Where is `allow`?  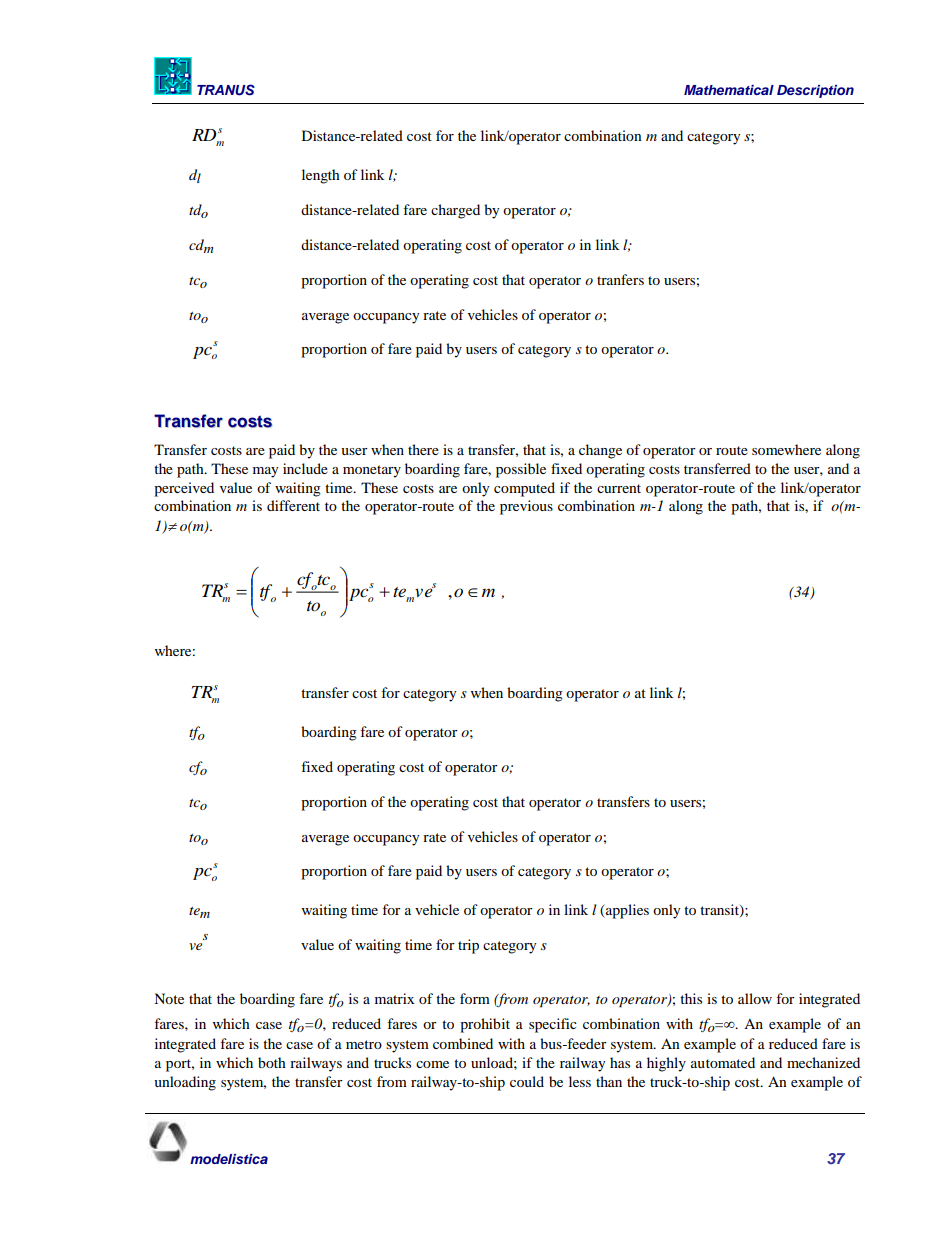
allow is located at coordinates (755, 998).
